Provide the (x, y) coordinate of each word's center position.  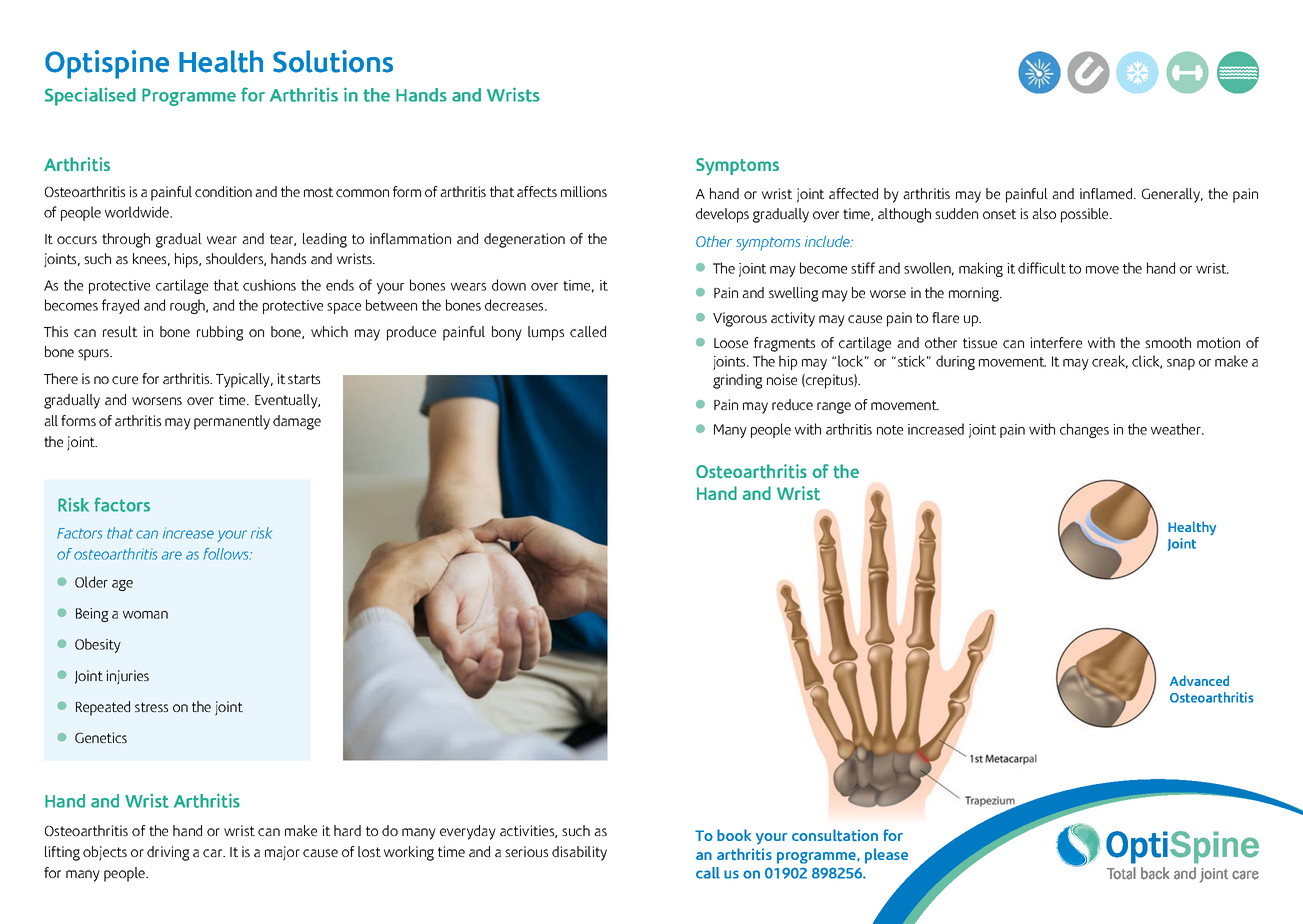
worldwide (138, 212)
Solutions (333, 61)
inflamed (1107, 193)
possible (1086, 215)
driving (168, 853)
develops (722, 215)
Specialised (90, 97)
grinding (737, 381)
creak (1110, 362)
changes (1084, 430)
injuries (127, 677)
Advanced (1199, 680)
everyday (468, 832)
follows (227, 554)
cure (125, 380)
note (890, 430)
